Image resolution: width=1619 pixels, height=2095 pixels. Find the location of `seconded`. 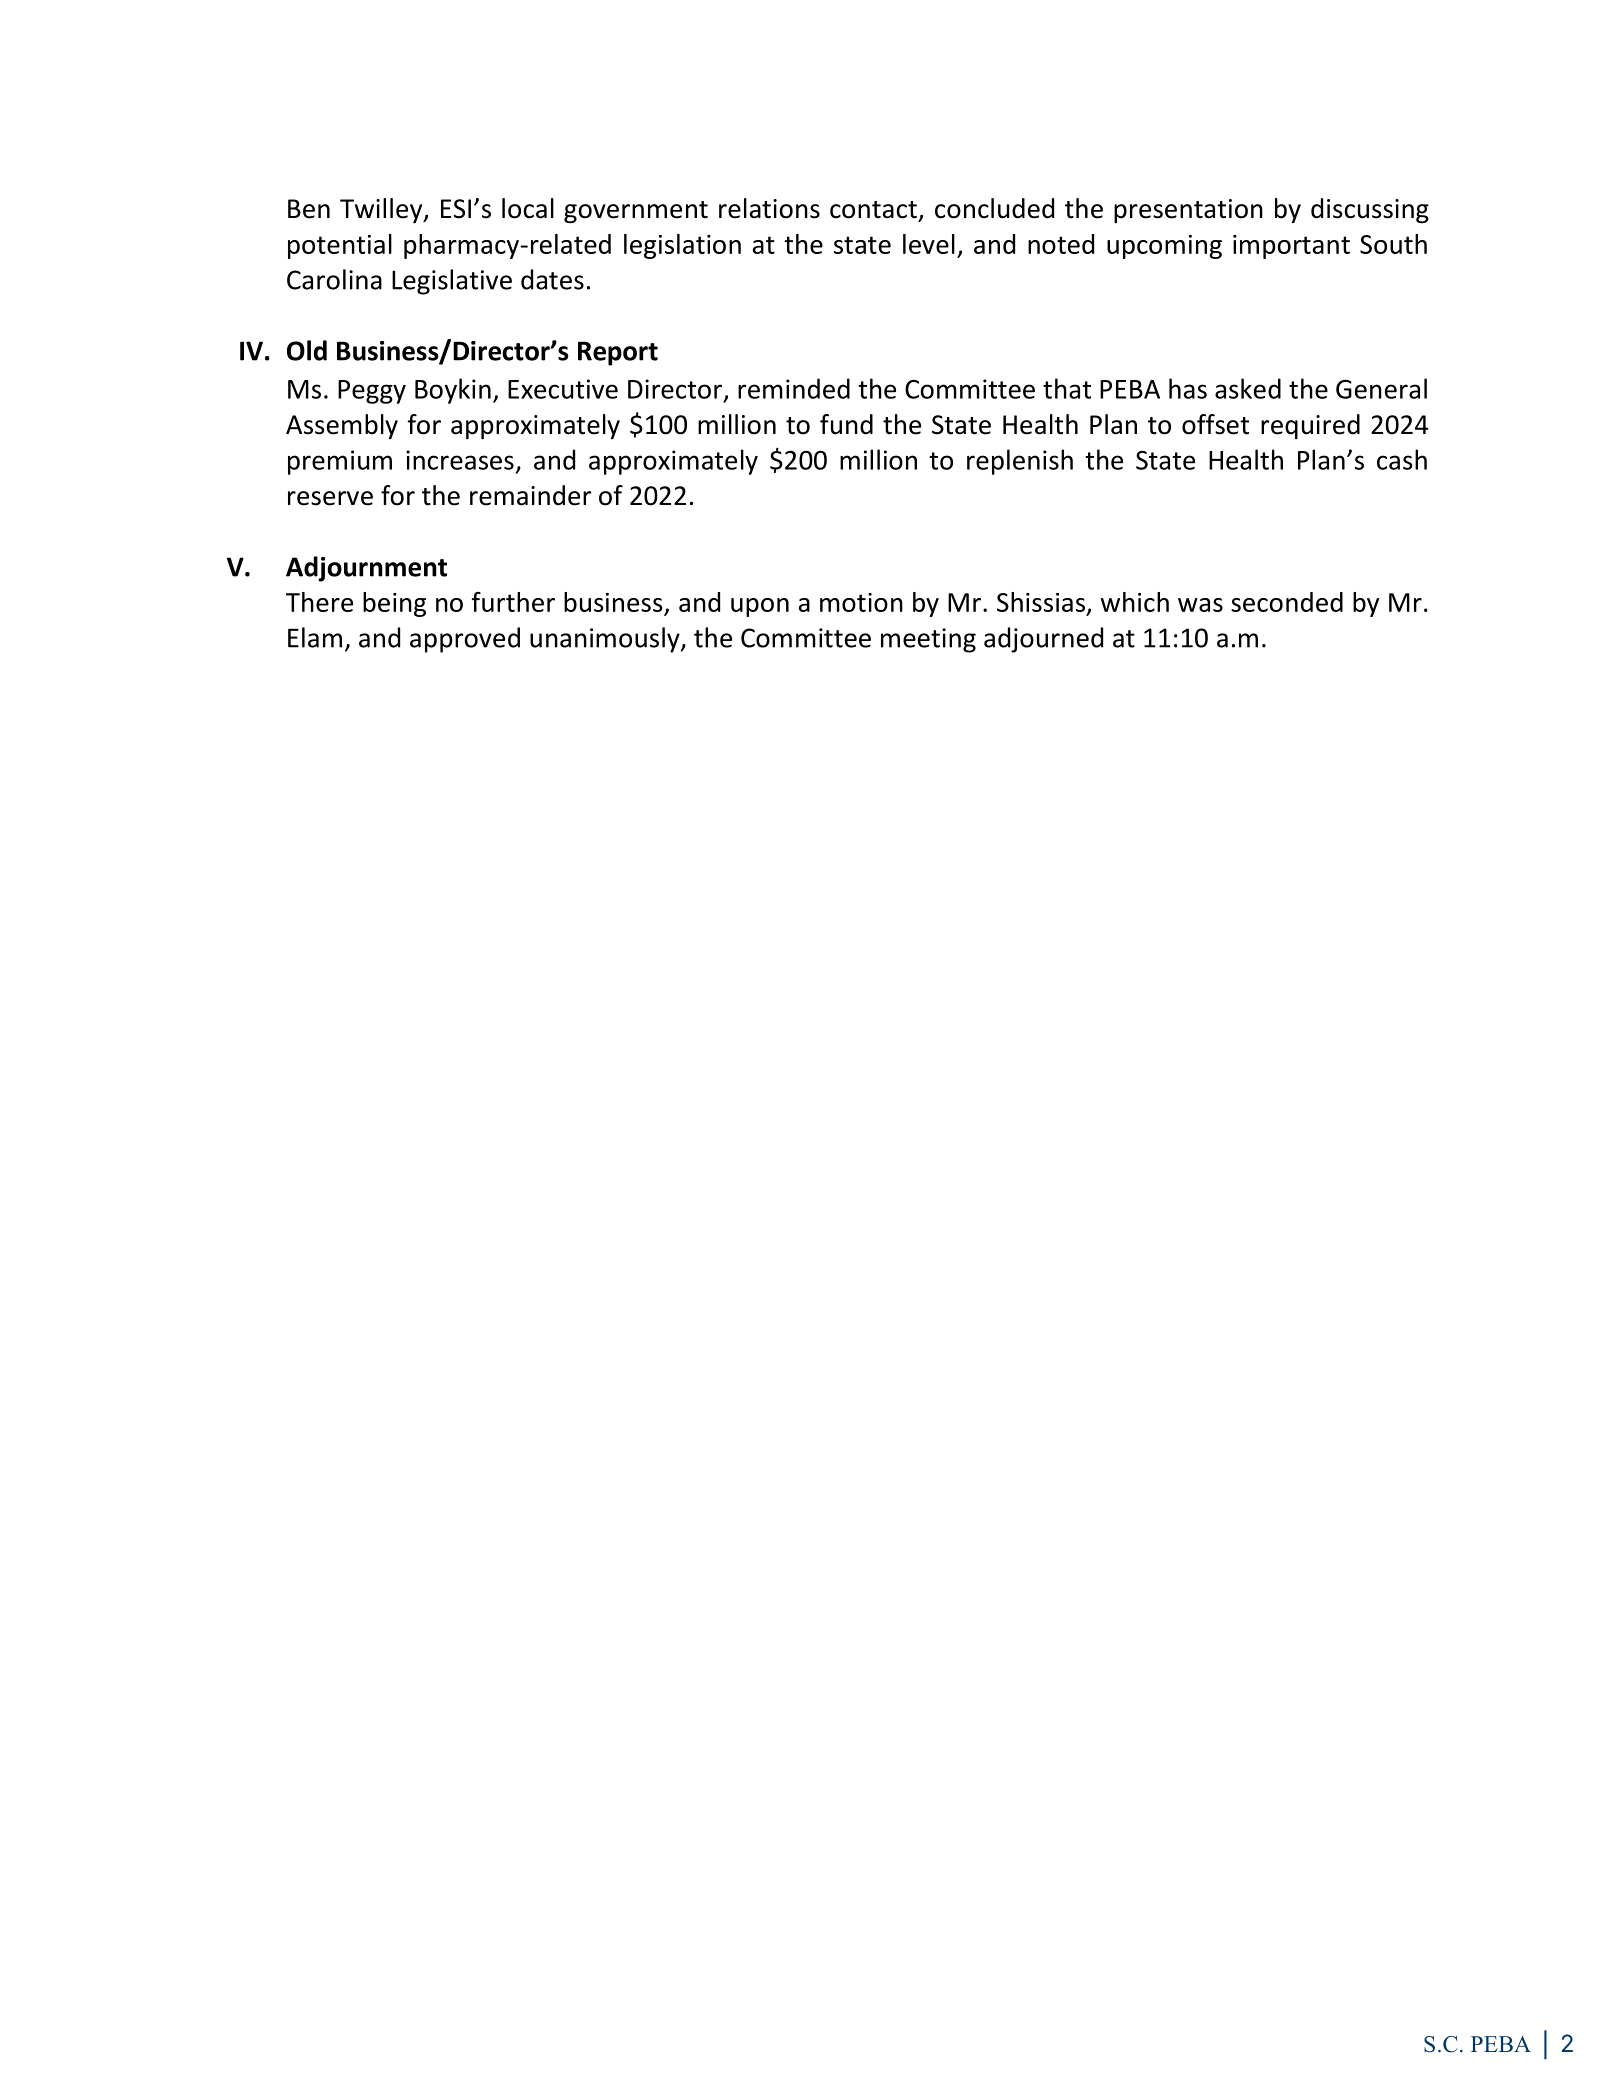

seconded is located at coordinates (1287, 602).
